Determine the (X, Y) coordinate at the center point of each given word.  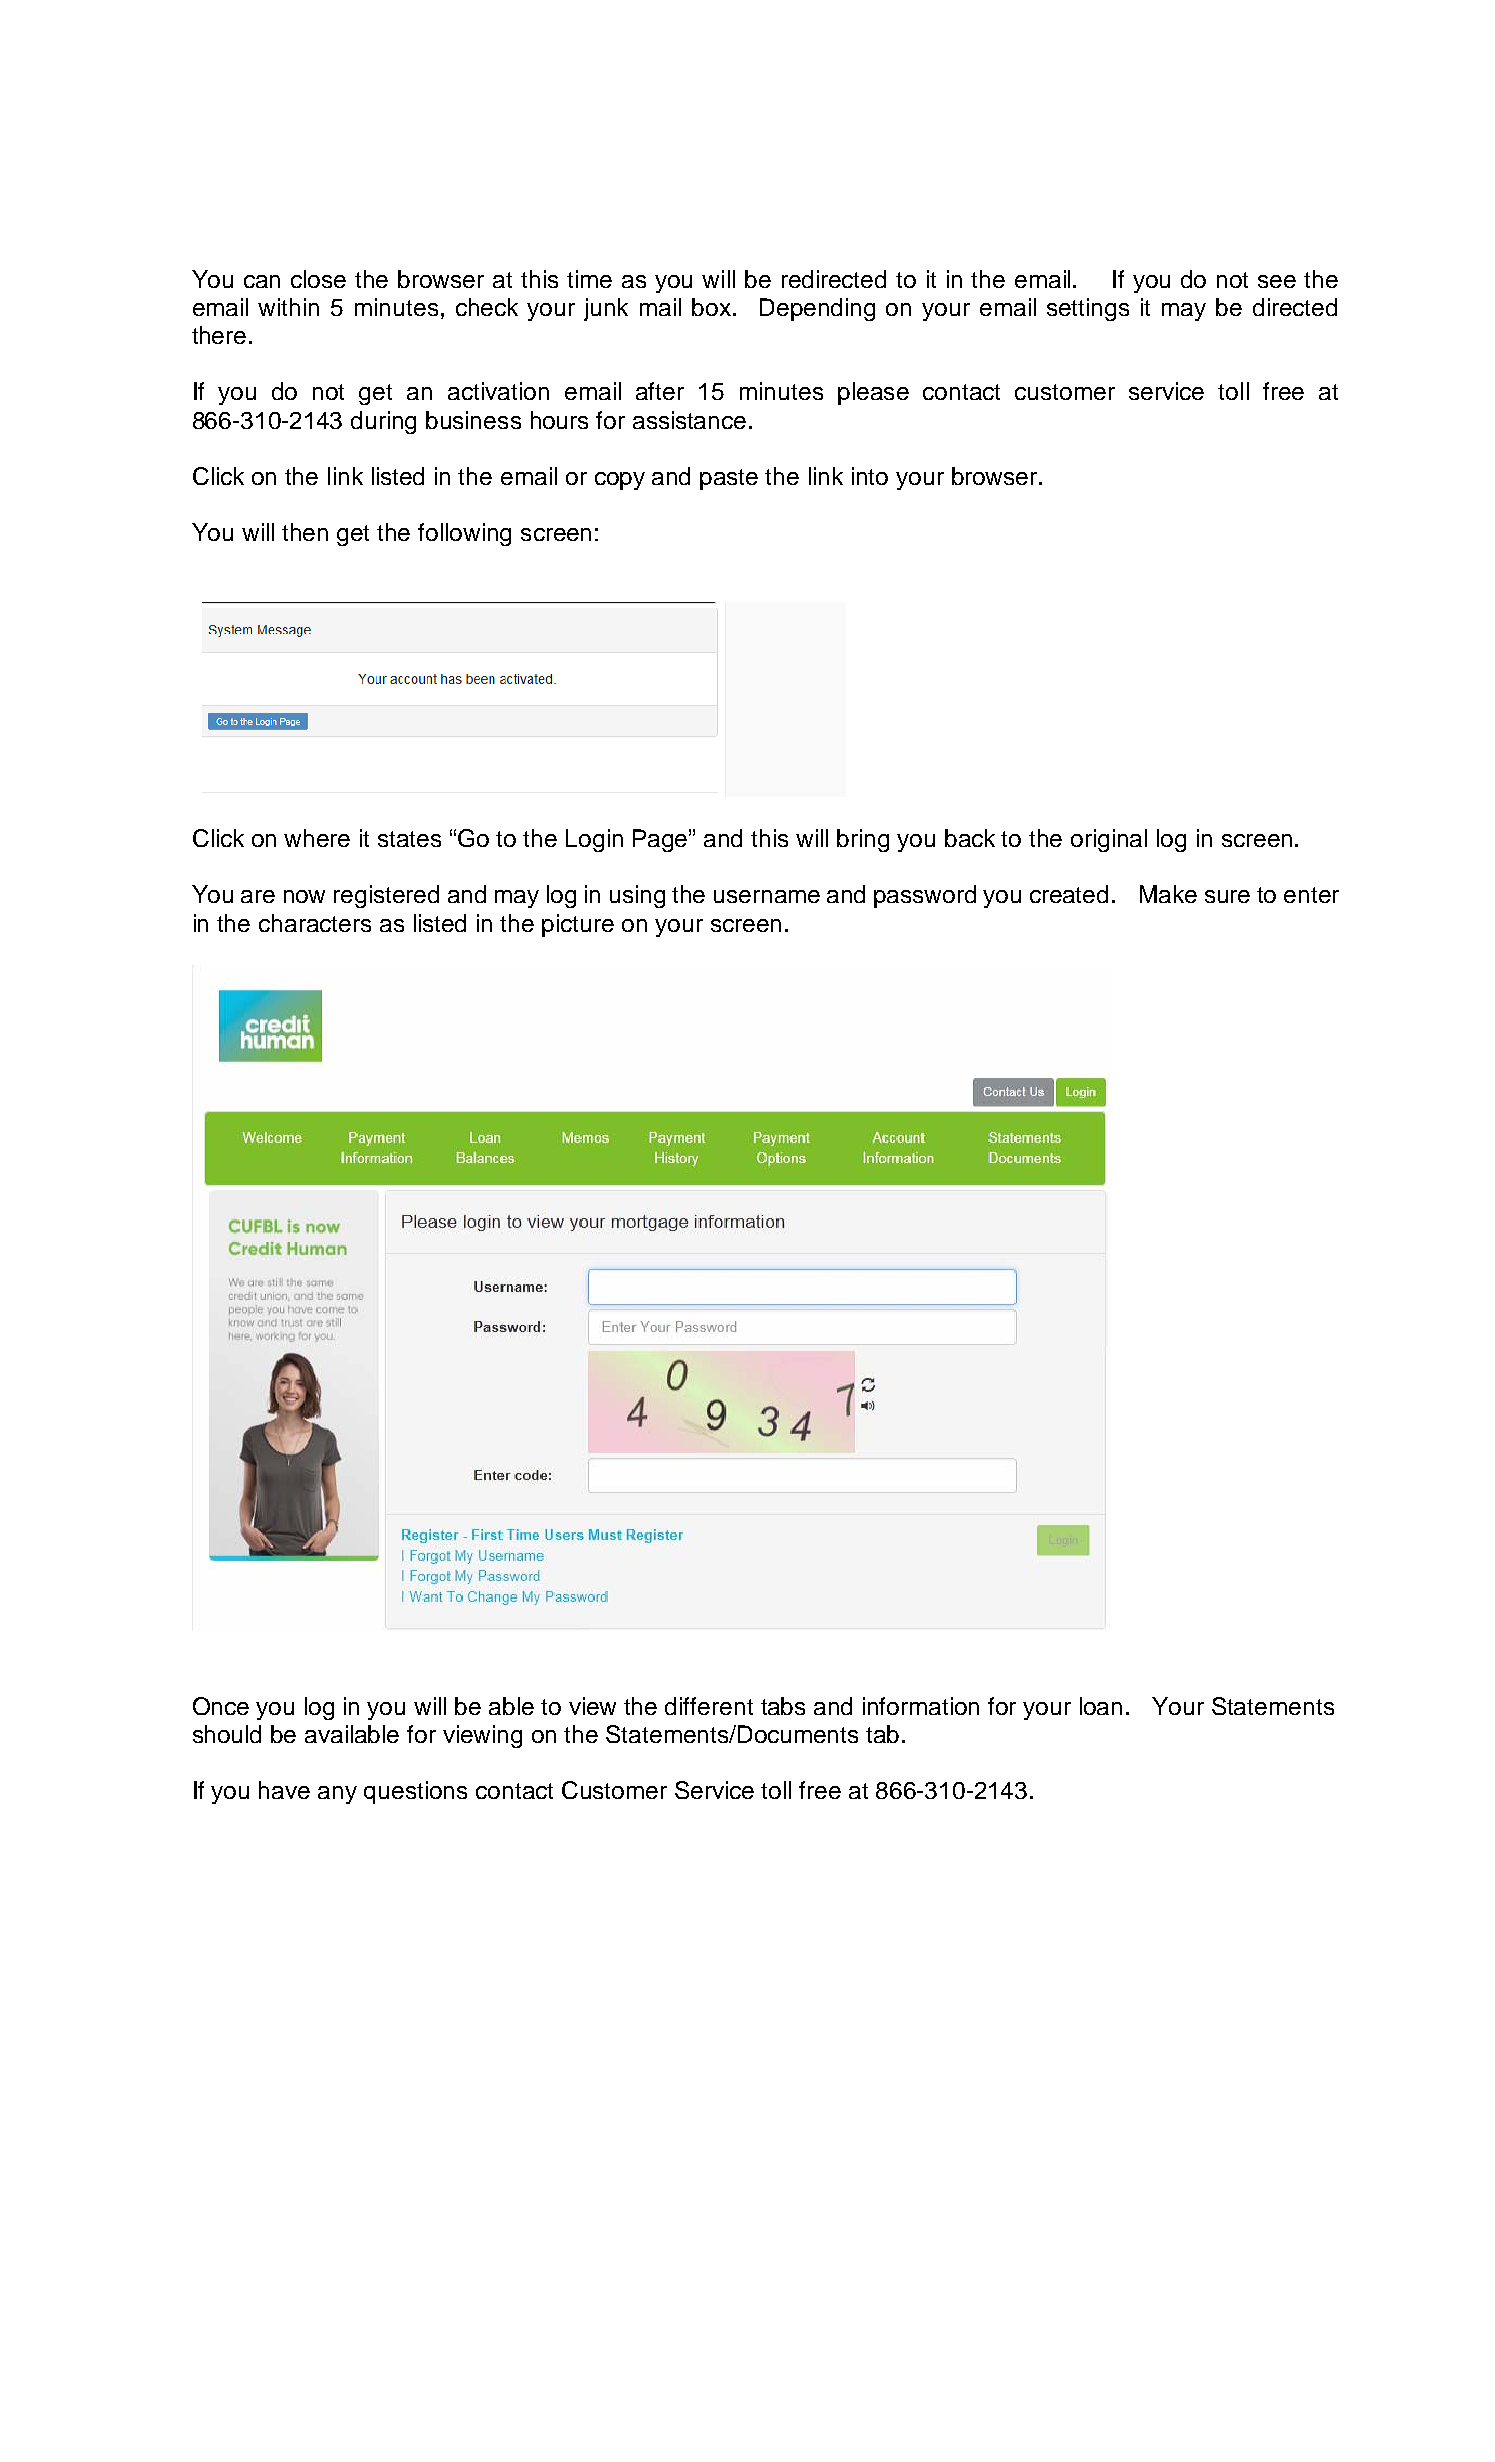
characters (315, 923)
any (337, 1795)
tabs (783, 1706)
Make (1168, 894)
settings (1088, 309)
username (767, 896)
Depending (817, 309)
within (288, 307)
